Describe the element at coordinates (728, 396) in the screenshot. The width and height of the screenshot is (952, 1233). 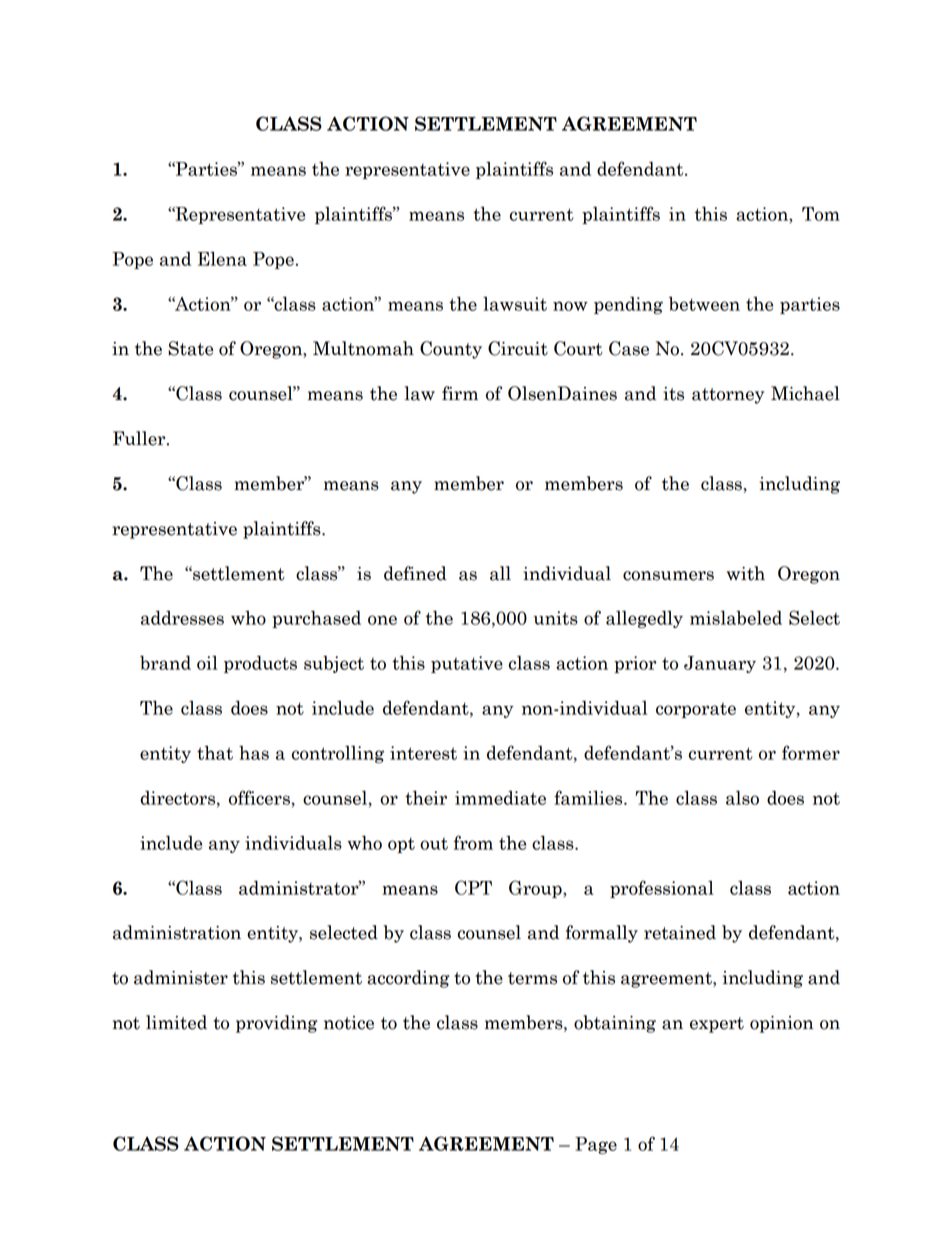
I see `attorney` at that location.
